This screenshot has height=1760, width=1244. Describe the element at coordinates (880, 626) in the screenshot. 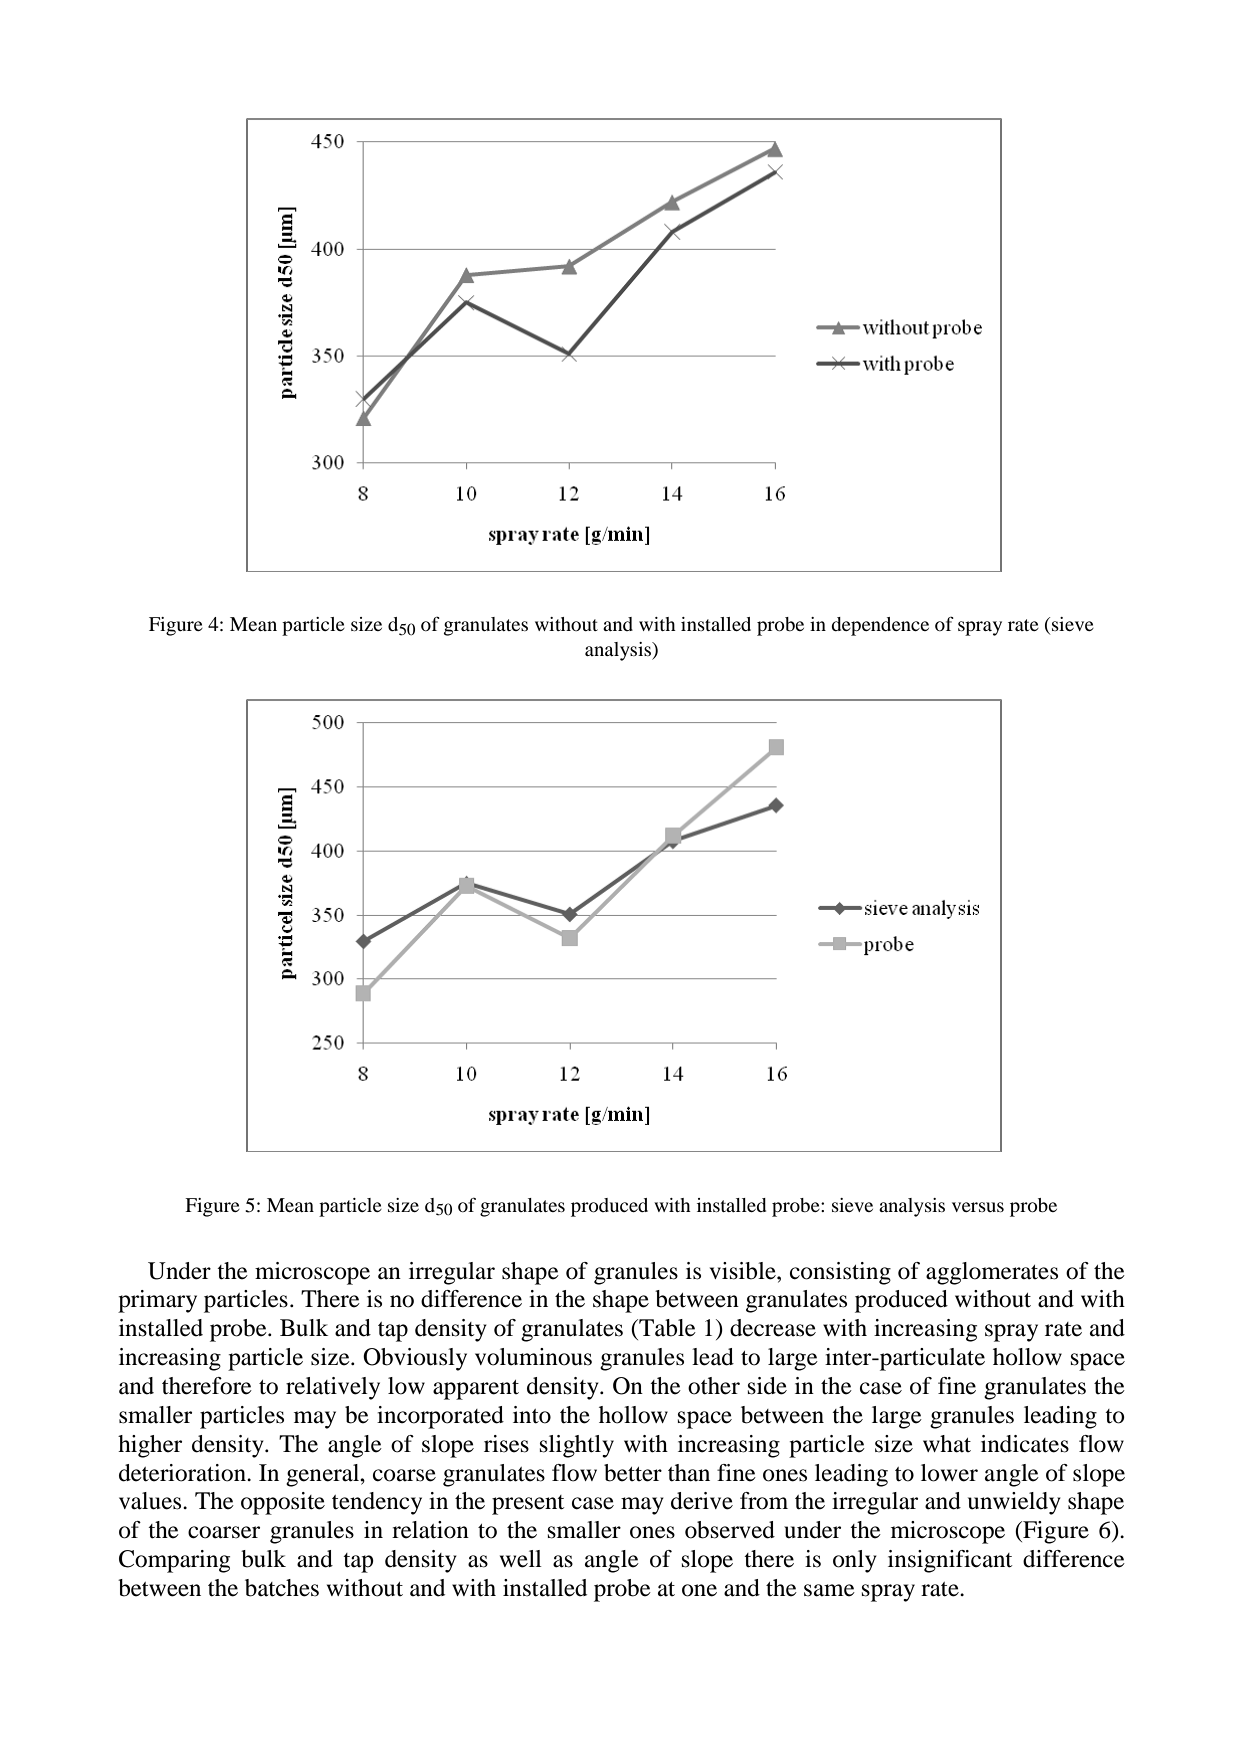

I see `dependence` at that location.
